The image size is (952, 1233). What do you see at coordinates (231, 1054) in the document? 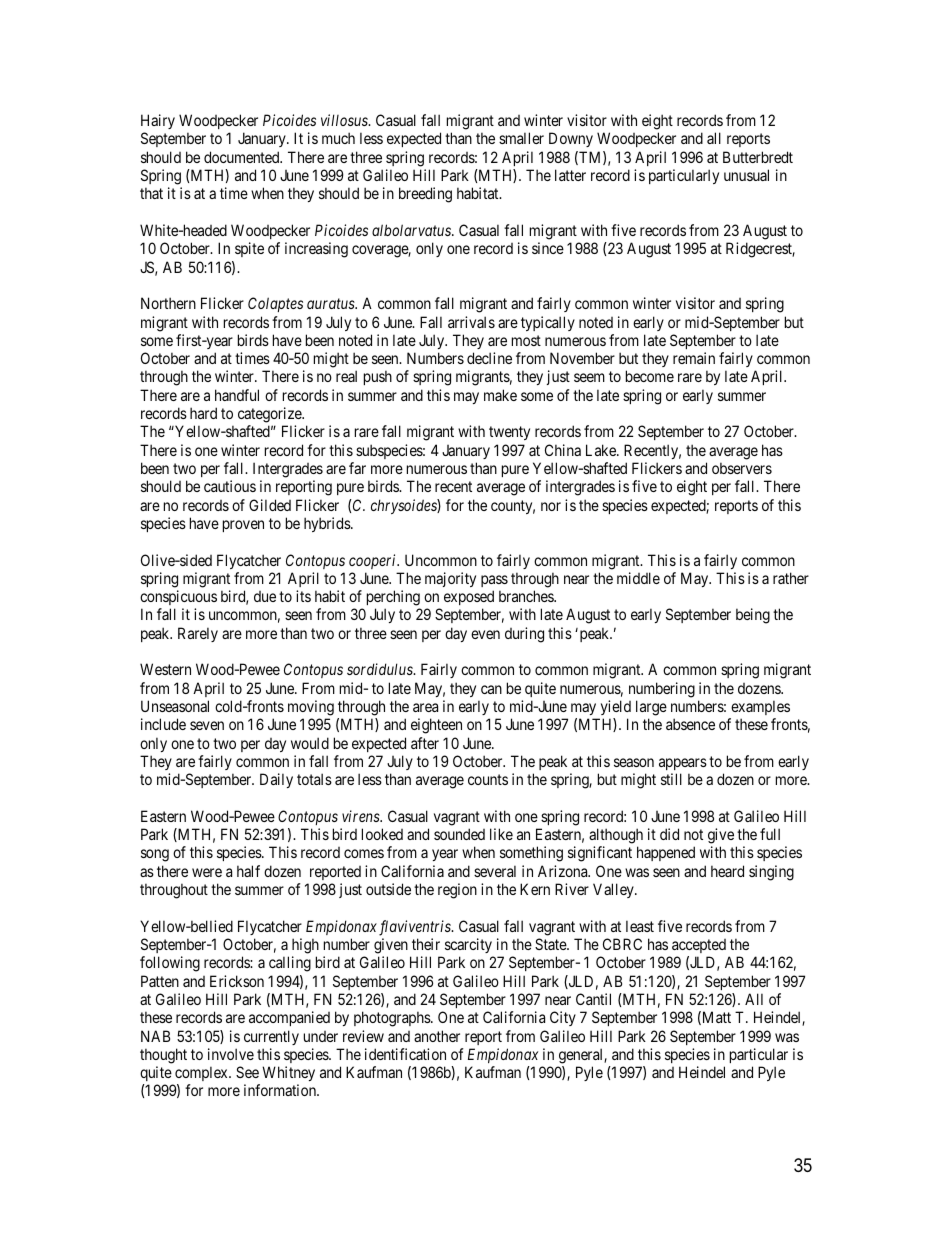
I see `involve` at bounding box center [231, 1054].
